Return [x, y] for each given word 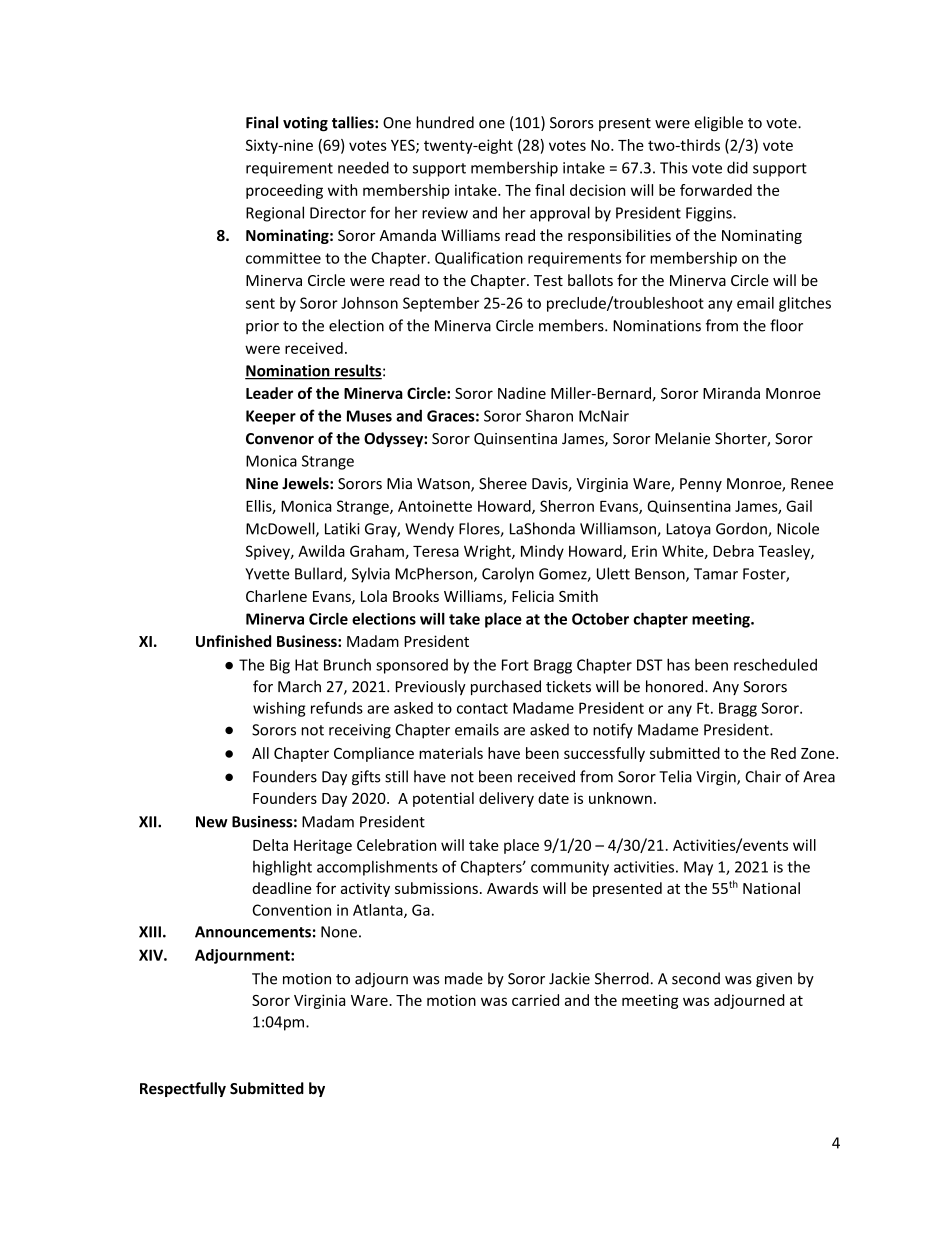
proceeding [284, 191]
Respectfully [183, 1089]
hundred [445, 122]
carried [535, 1000]
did [737, 167]
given [774, 980]
